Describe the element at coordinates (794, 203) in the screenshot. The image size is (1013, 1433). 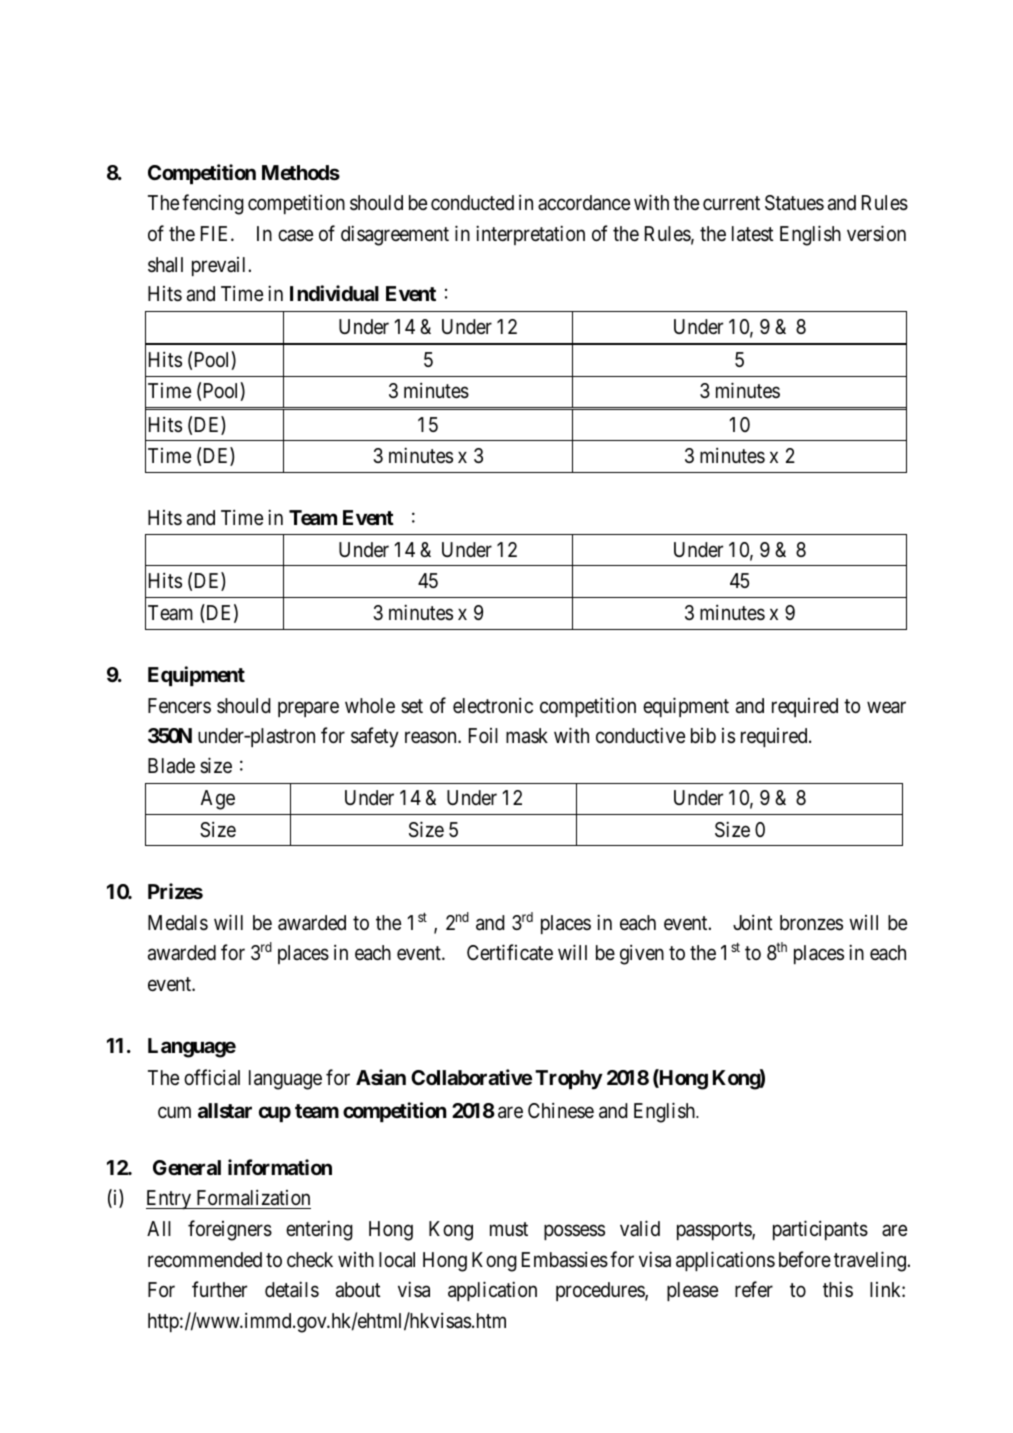
I see `Statues` at that location.
